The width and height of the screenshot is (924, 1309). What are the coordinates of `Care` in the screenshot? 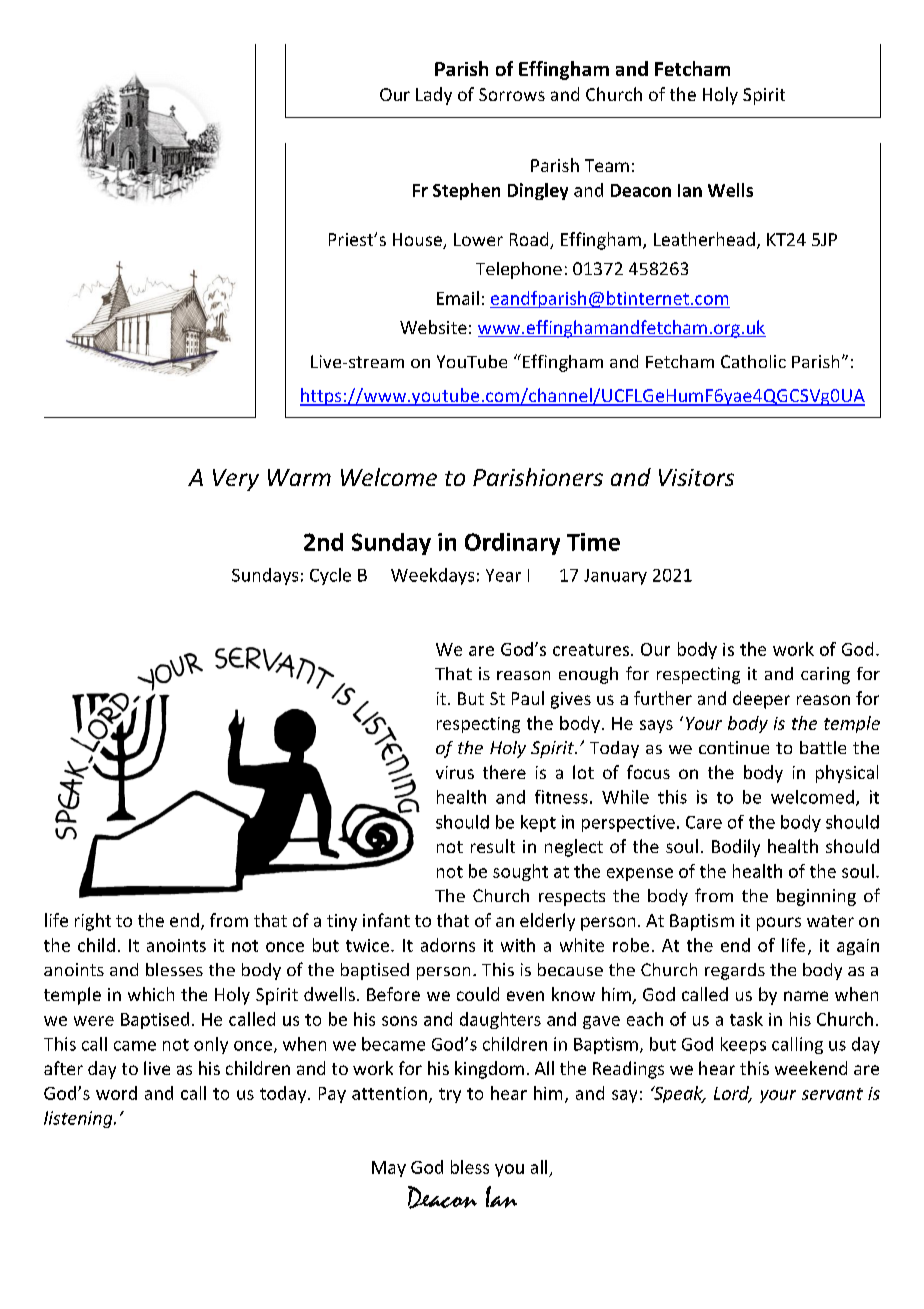 It's located at (704, 822).
